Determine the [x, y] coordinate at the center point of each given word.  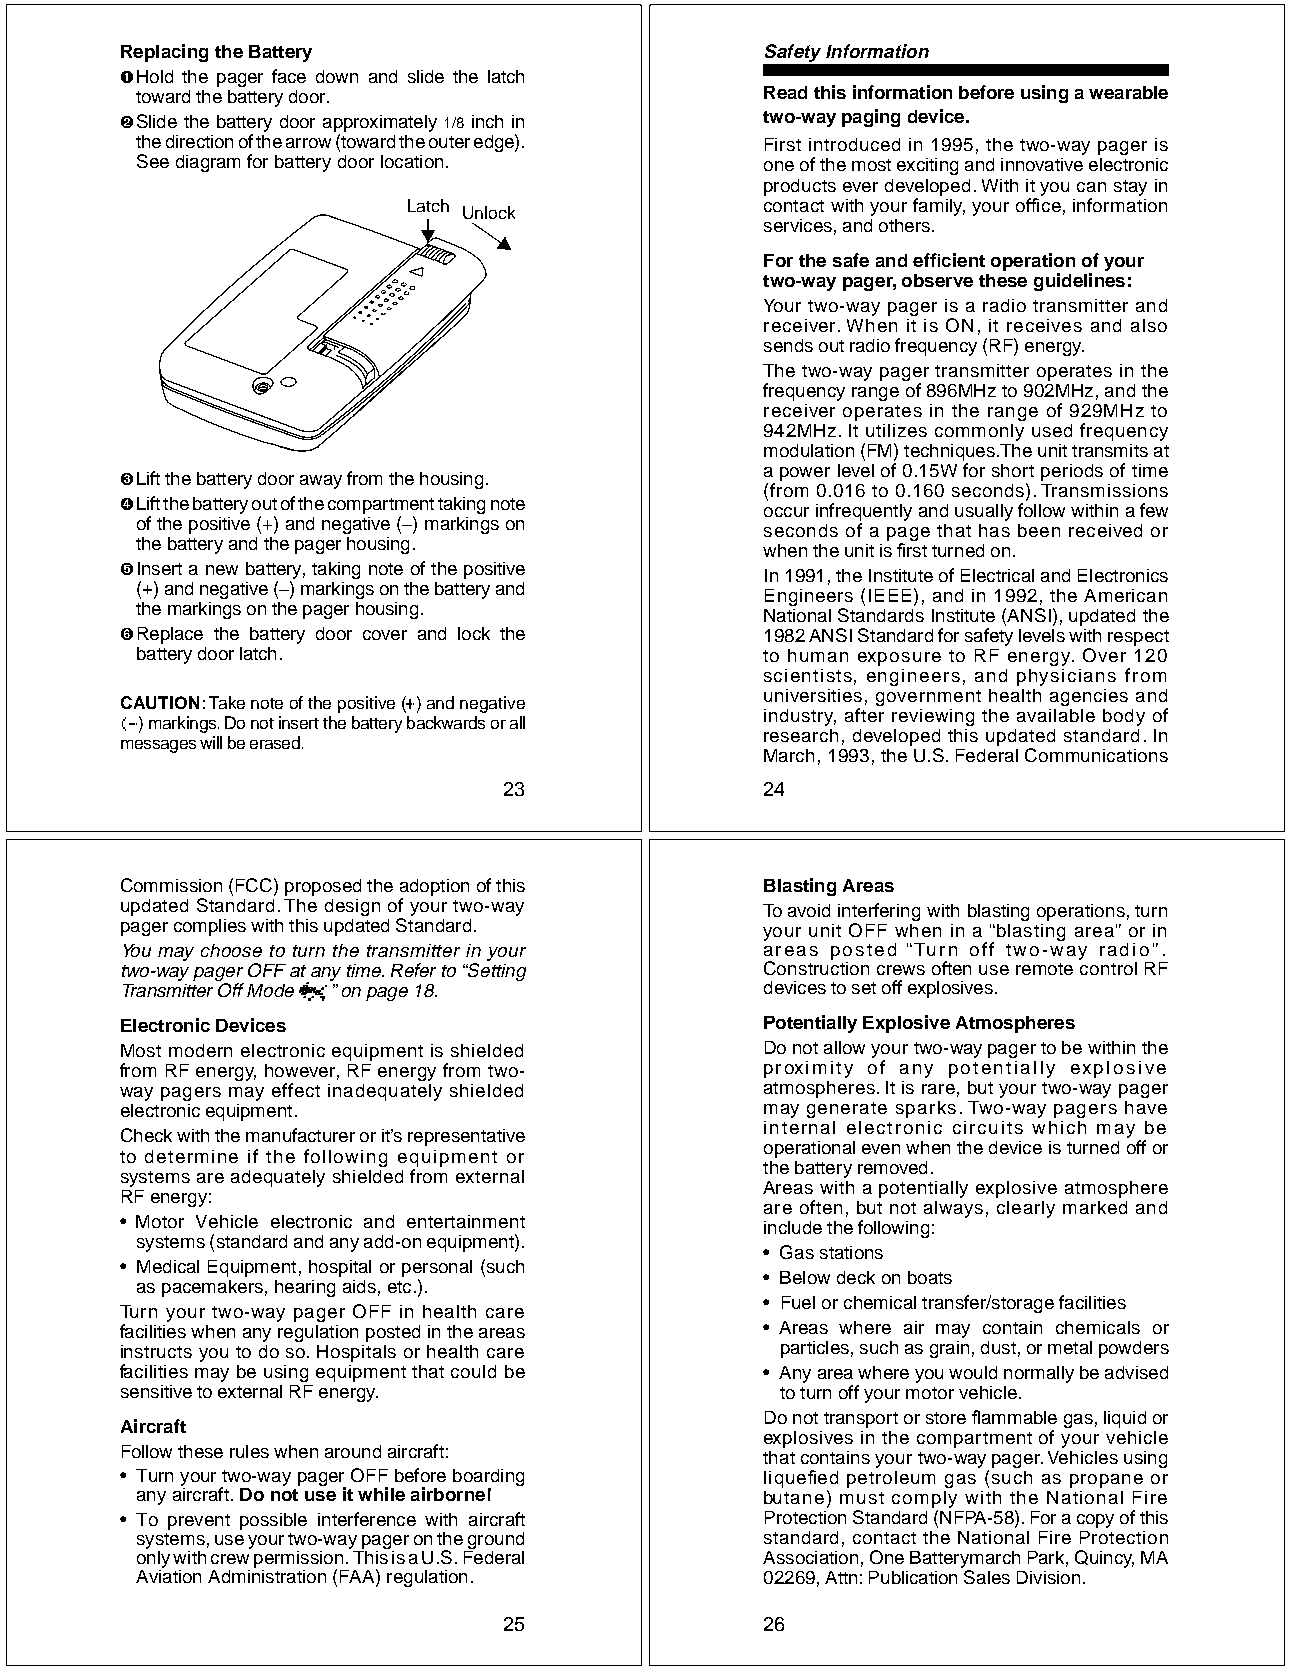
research [801, 735]
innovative [1042, 164]
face [289, 76]
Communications [1096, 755]
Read [785, 92]
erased [275, 742]
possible [273, 1521]
